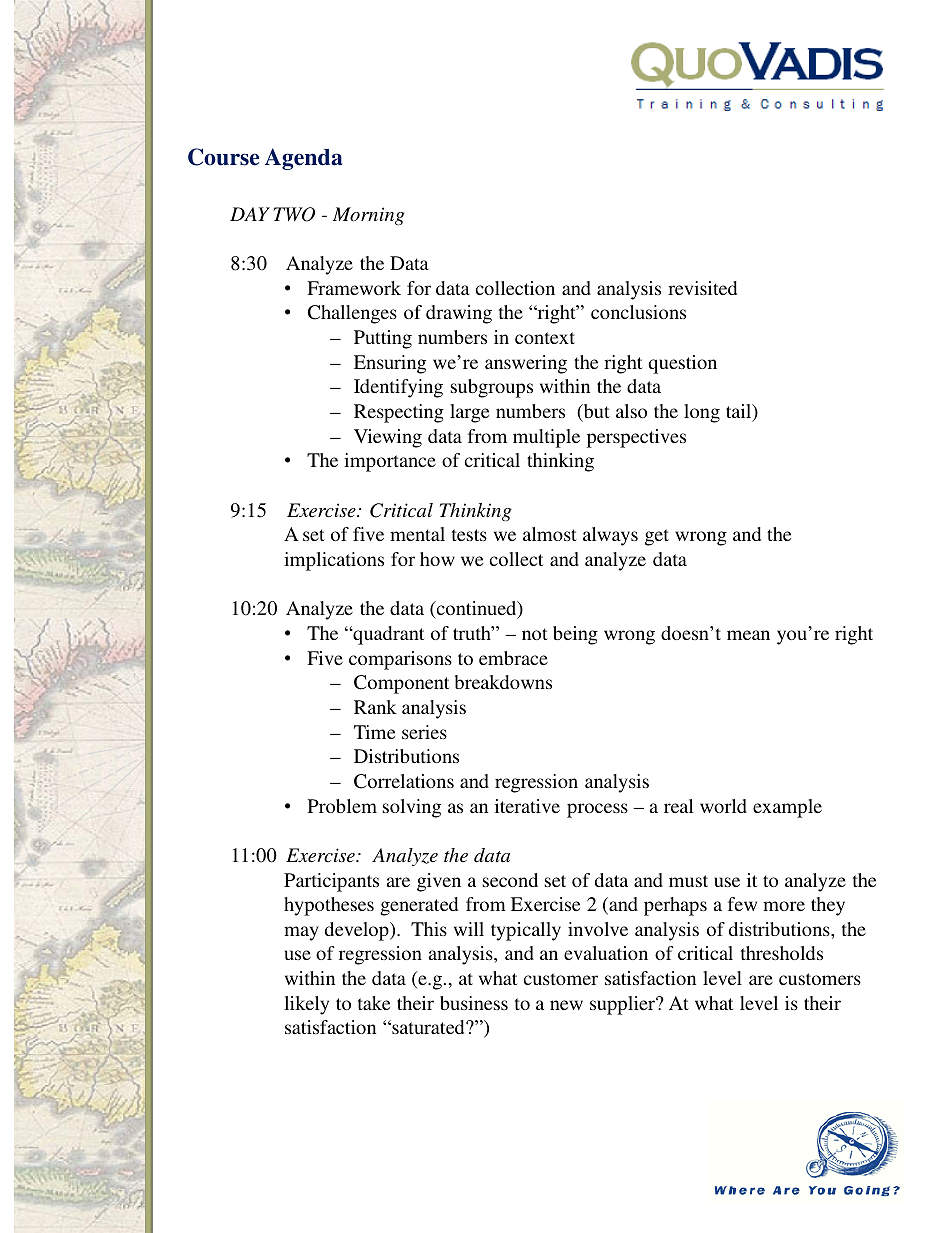  What do you see at coordinates (390, 462) in the screenshot?
I see `importance` at bounding box center [390, 462].
